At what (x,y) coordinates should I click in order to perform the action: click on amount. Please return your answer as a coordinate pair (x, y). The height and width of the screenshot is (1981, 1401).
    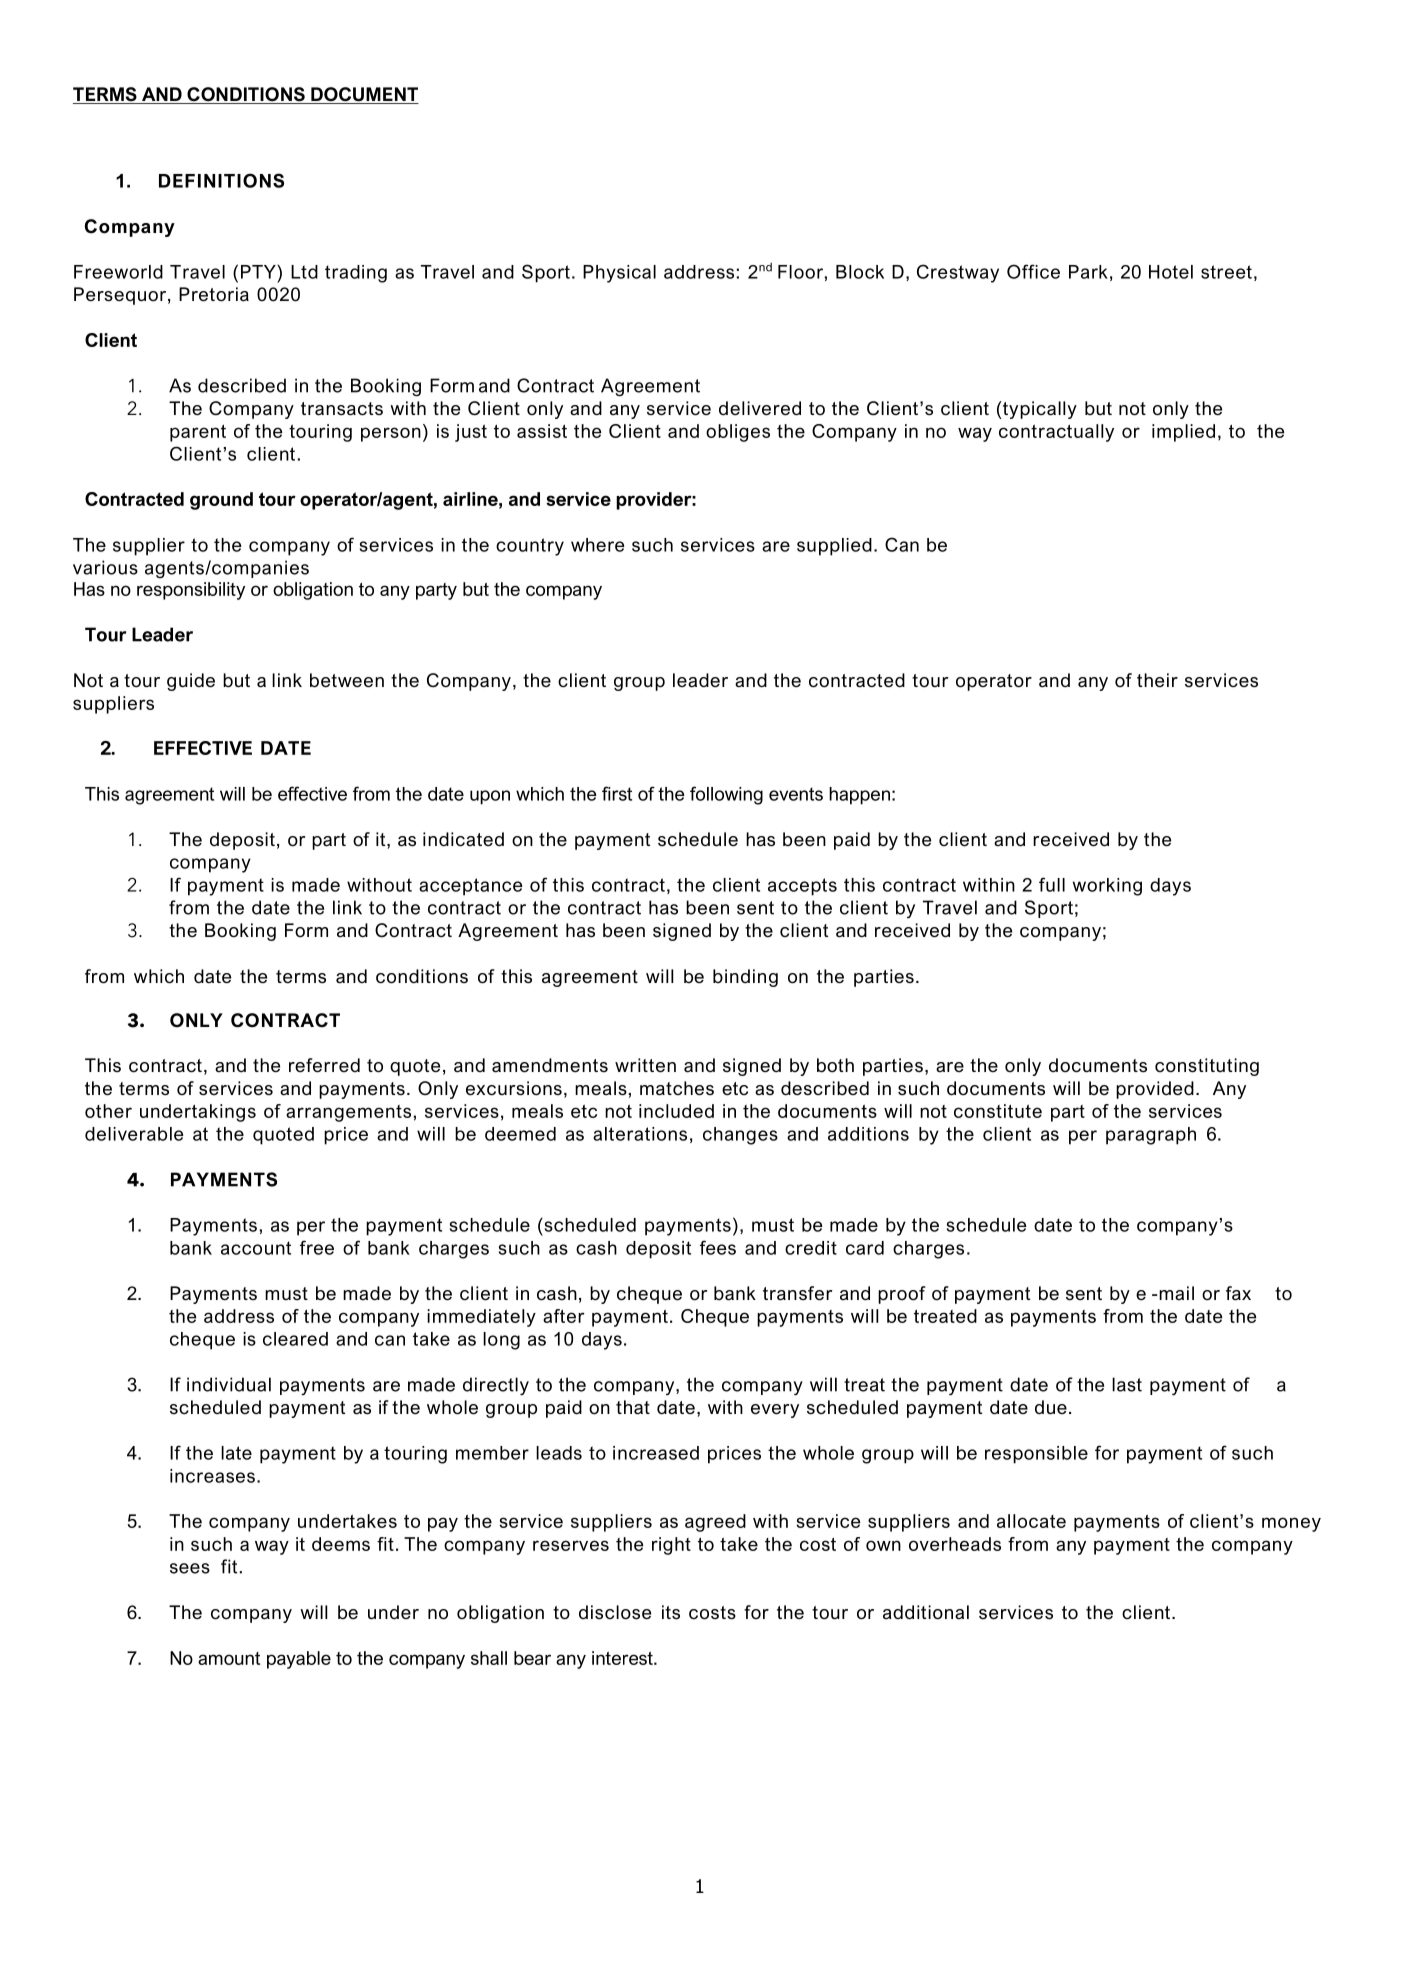
    Looking at the image, I should click on (229, 1658).
